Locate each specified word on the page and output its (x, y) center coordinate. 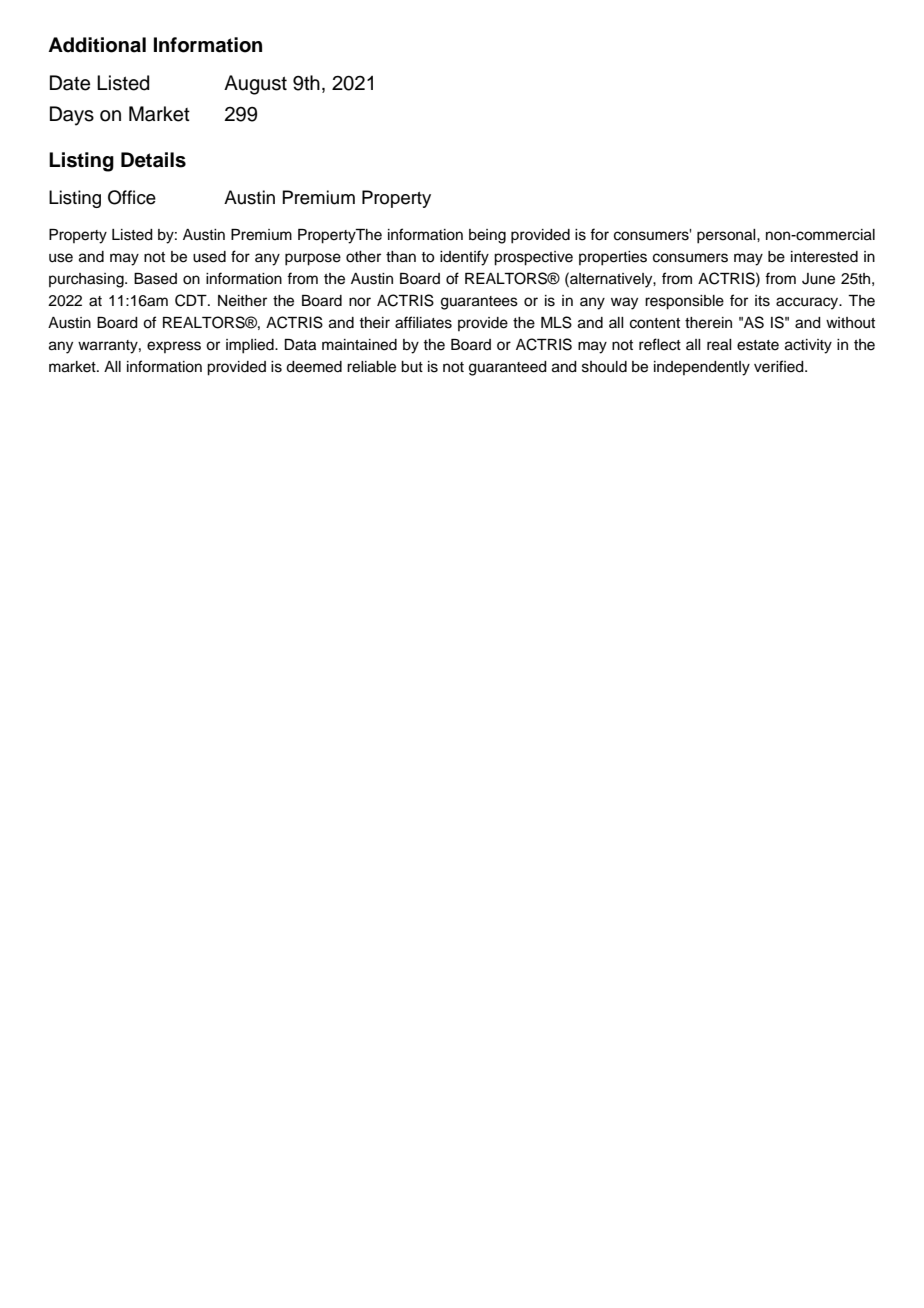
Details (153, 160)
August (255, 85)
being (487, 236)
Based (155, 279)
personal (727, 236)
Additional (97, 45)
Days (72, 116)
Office (132, 197)
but (412, 367)
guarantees (479, 303)
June (818, 279)
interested (824, 257)
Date (70, 83)
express (174, 347)
